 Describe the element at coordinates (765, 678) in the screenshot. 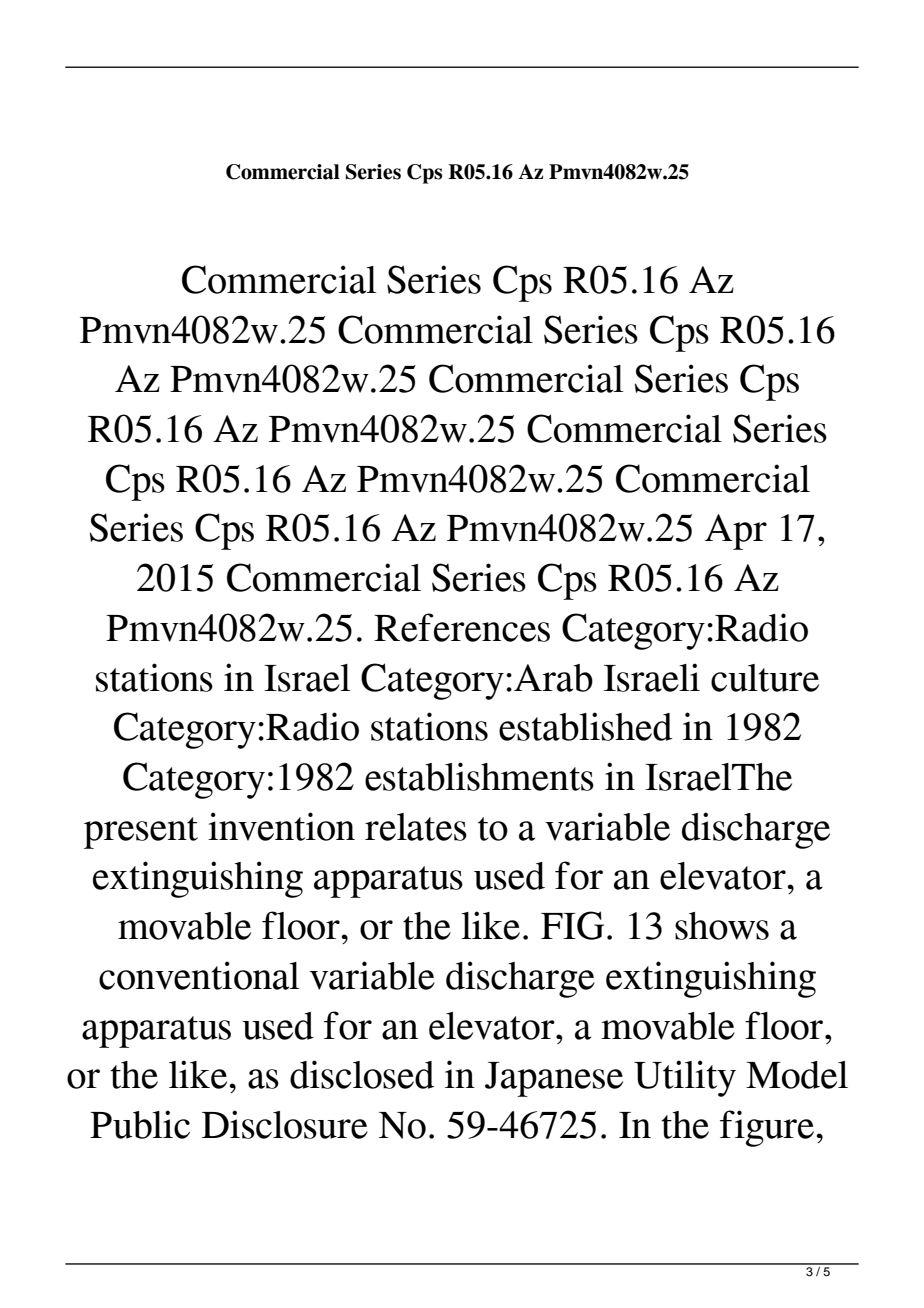

I see `culture` at that location.
